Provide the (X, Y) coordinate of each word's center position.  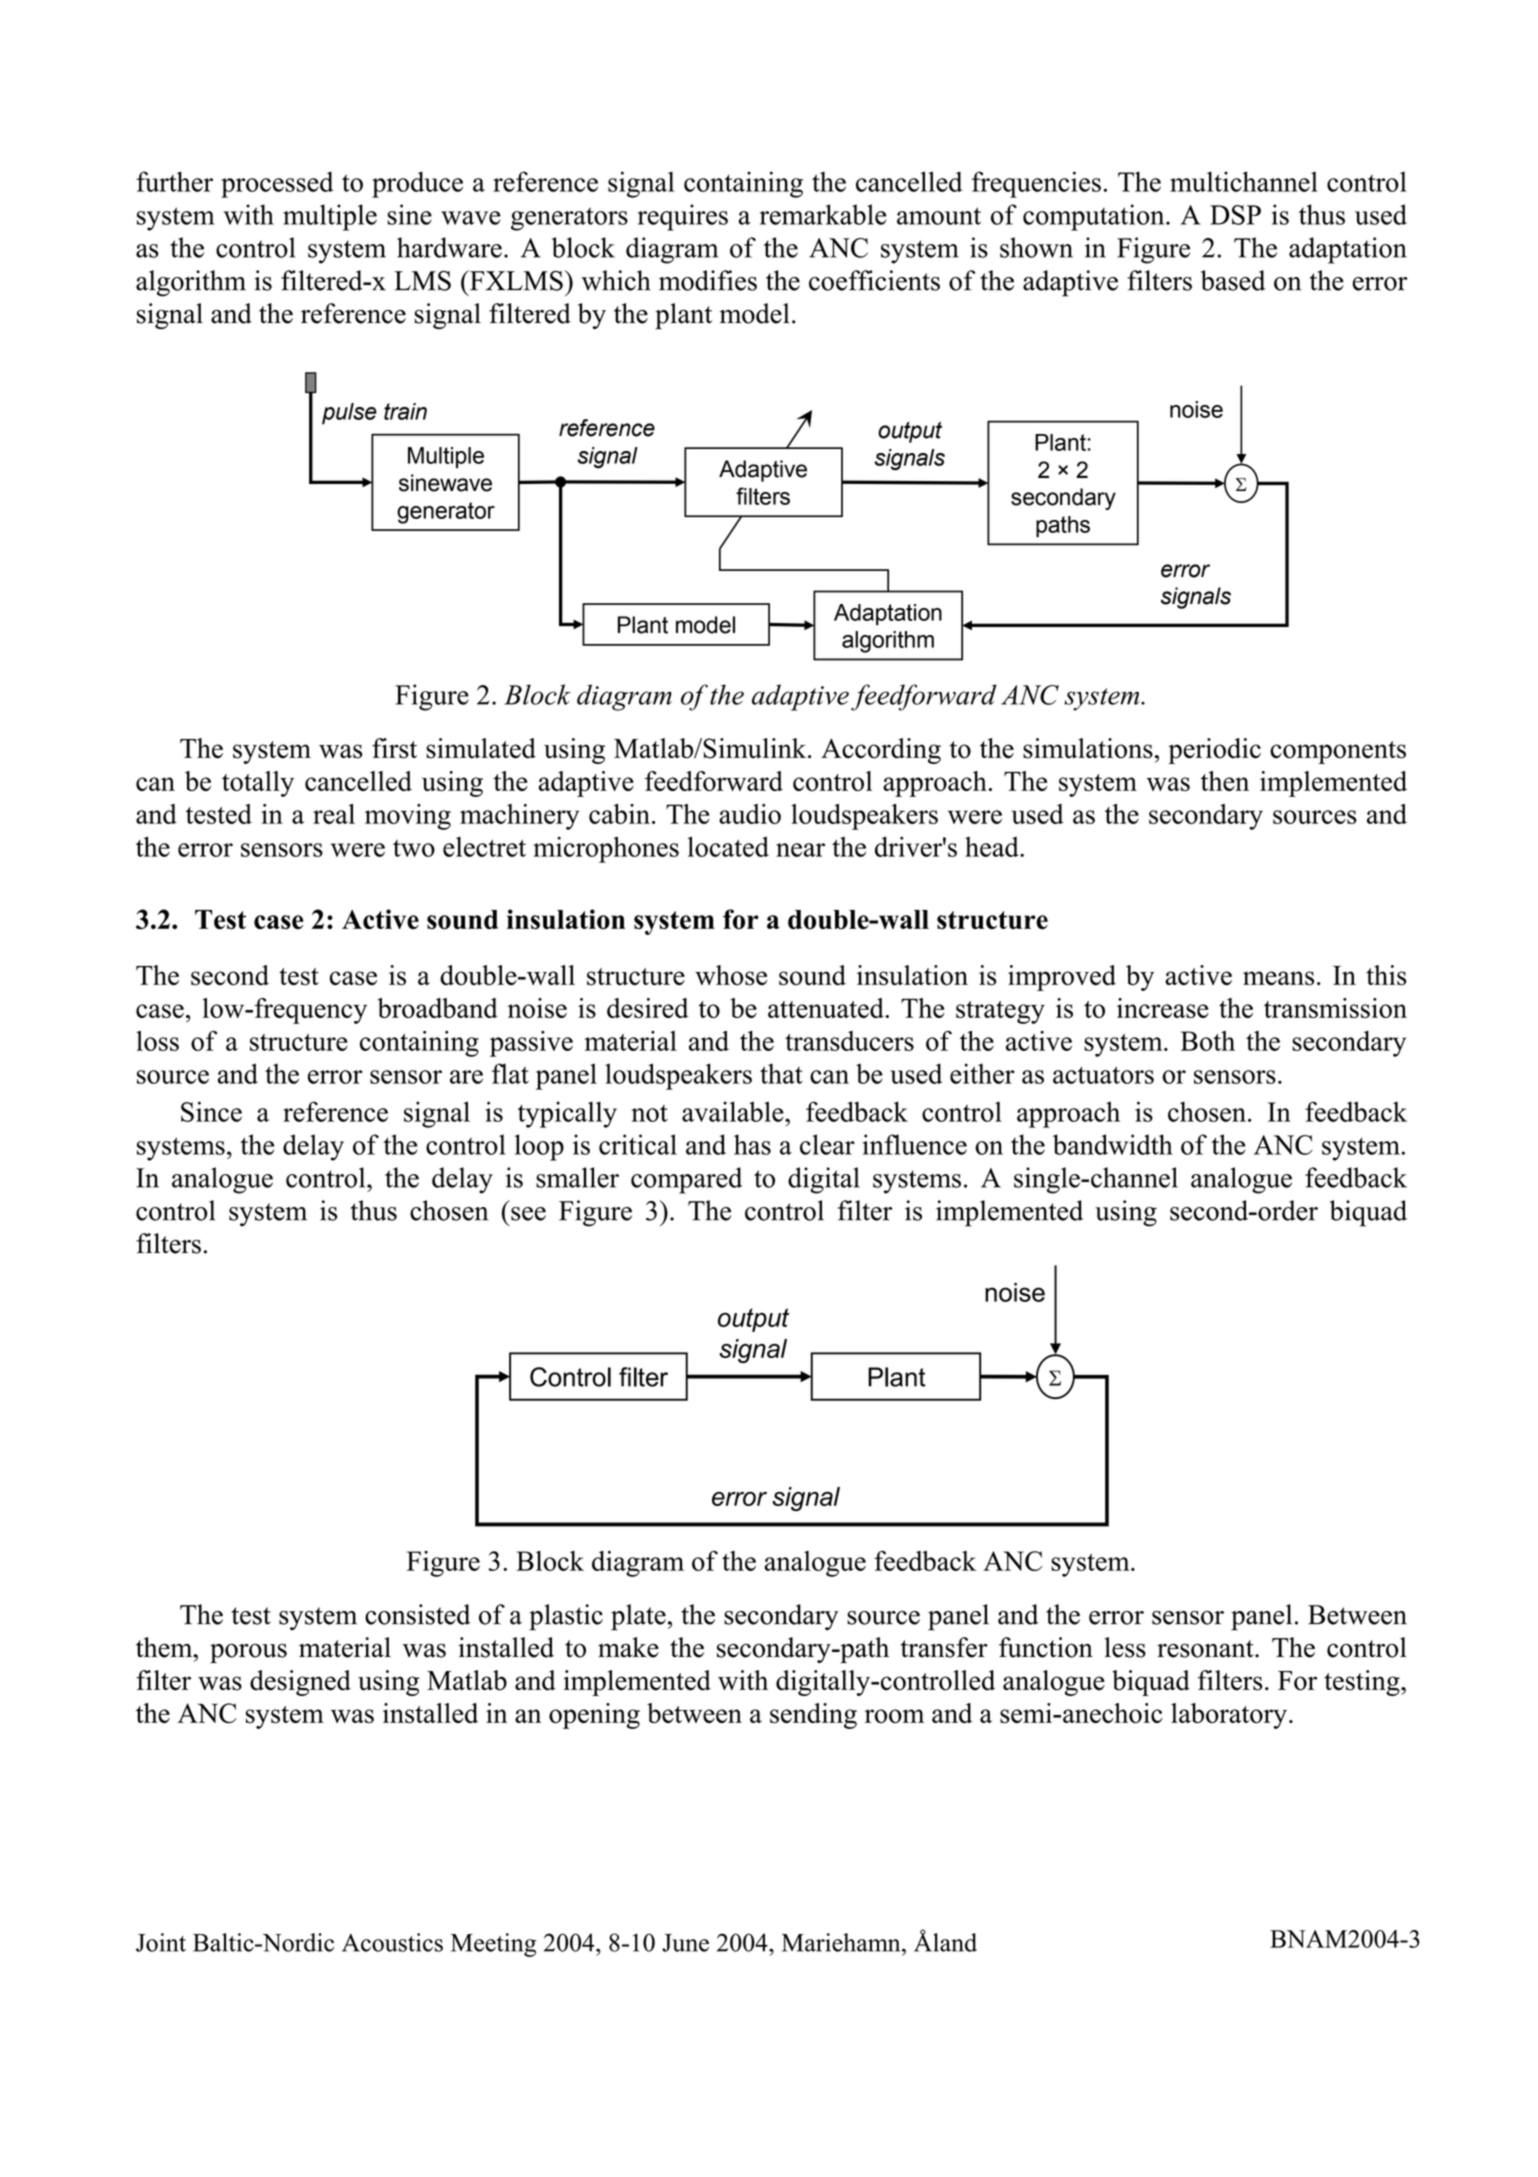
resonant (1206, 1649)
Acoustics (392, 1942)
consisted (417, 1614)
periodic (1214, 751)
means (1278, 978)
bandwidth (1113, 1144)
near (800, 850)
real (334, 814)
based (1233, 280)
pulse (349, 414)
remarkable (823, 214)
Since (211, 1111)
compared (686, 1180)
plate (638, 1617)
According (881, 751)
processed (277, 184)
